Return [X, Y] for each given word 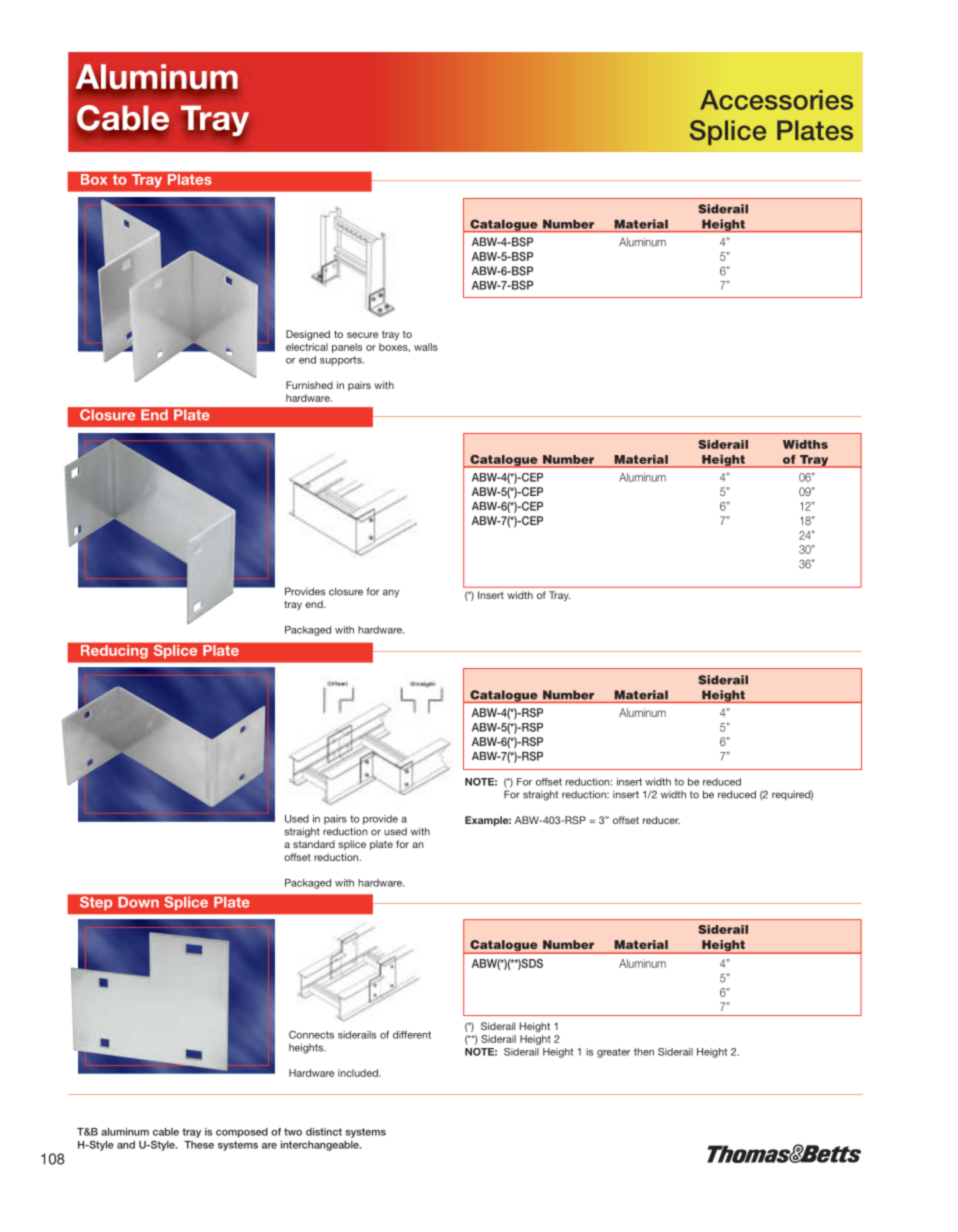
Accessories [776, 100]
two [293, 1132]
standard [314, 844]
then [644, 1052]
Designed [308, 335]
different [412, 1035]
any [391, 593]
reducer [661, 820]
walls [426, 347]
